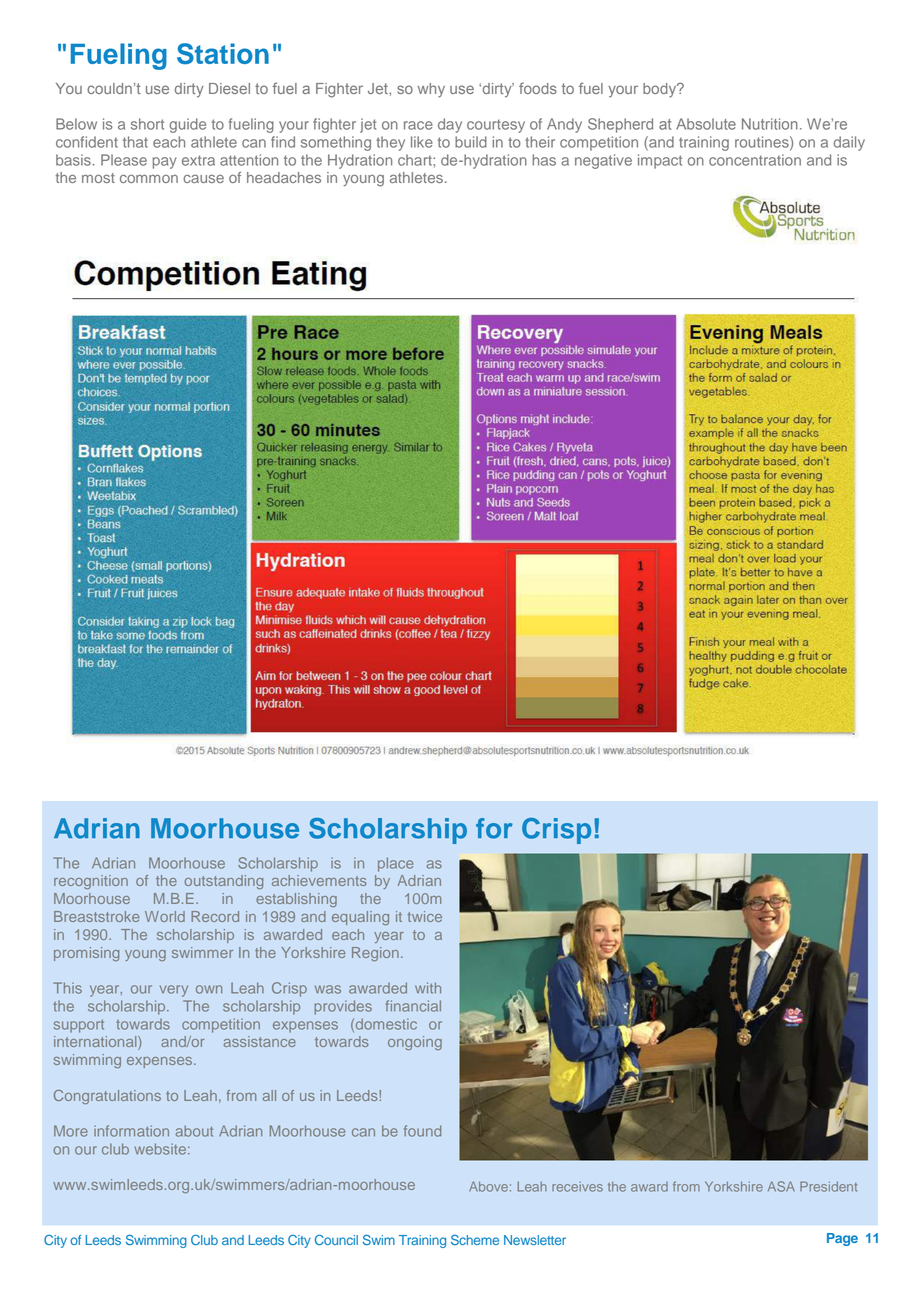 Image resolution: width=924 pixels, height=1309 pixels. What do you see at coordinates (660, 161) in the document?
I see `impact` at bounding box center [660, 161].
